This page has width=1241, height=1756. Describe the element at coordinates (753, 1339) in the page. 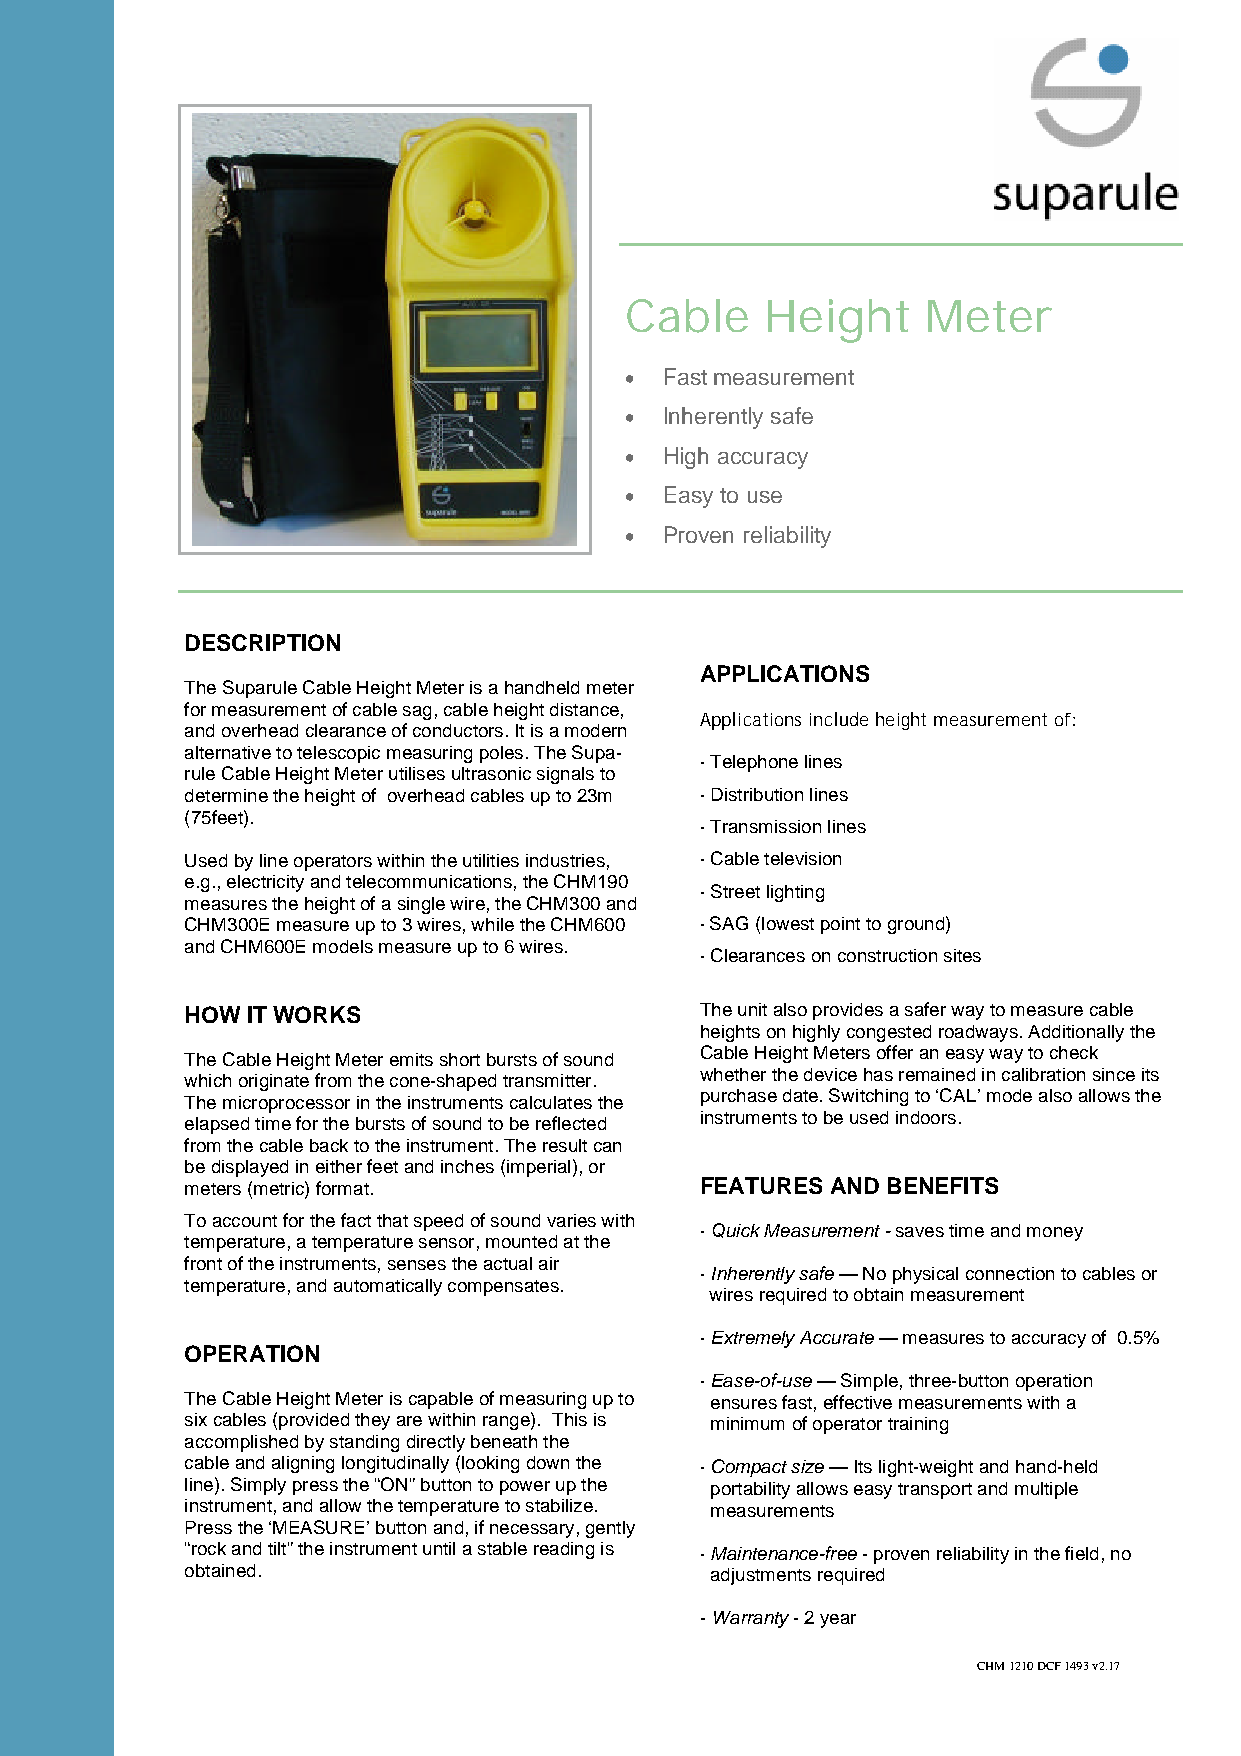

I see `Extremely` at that location.
